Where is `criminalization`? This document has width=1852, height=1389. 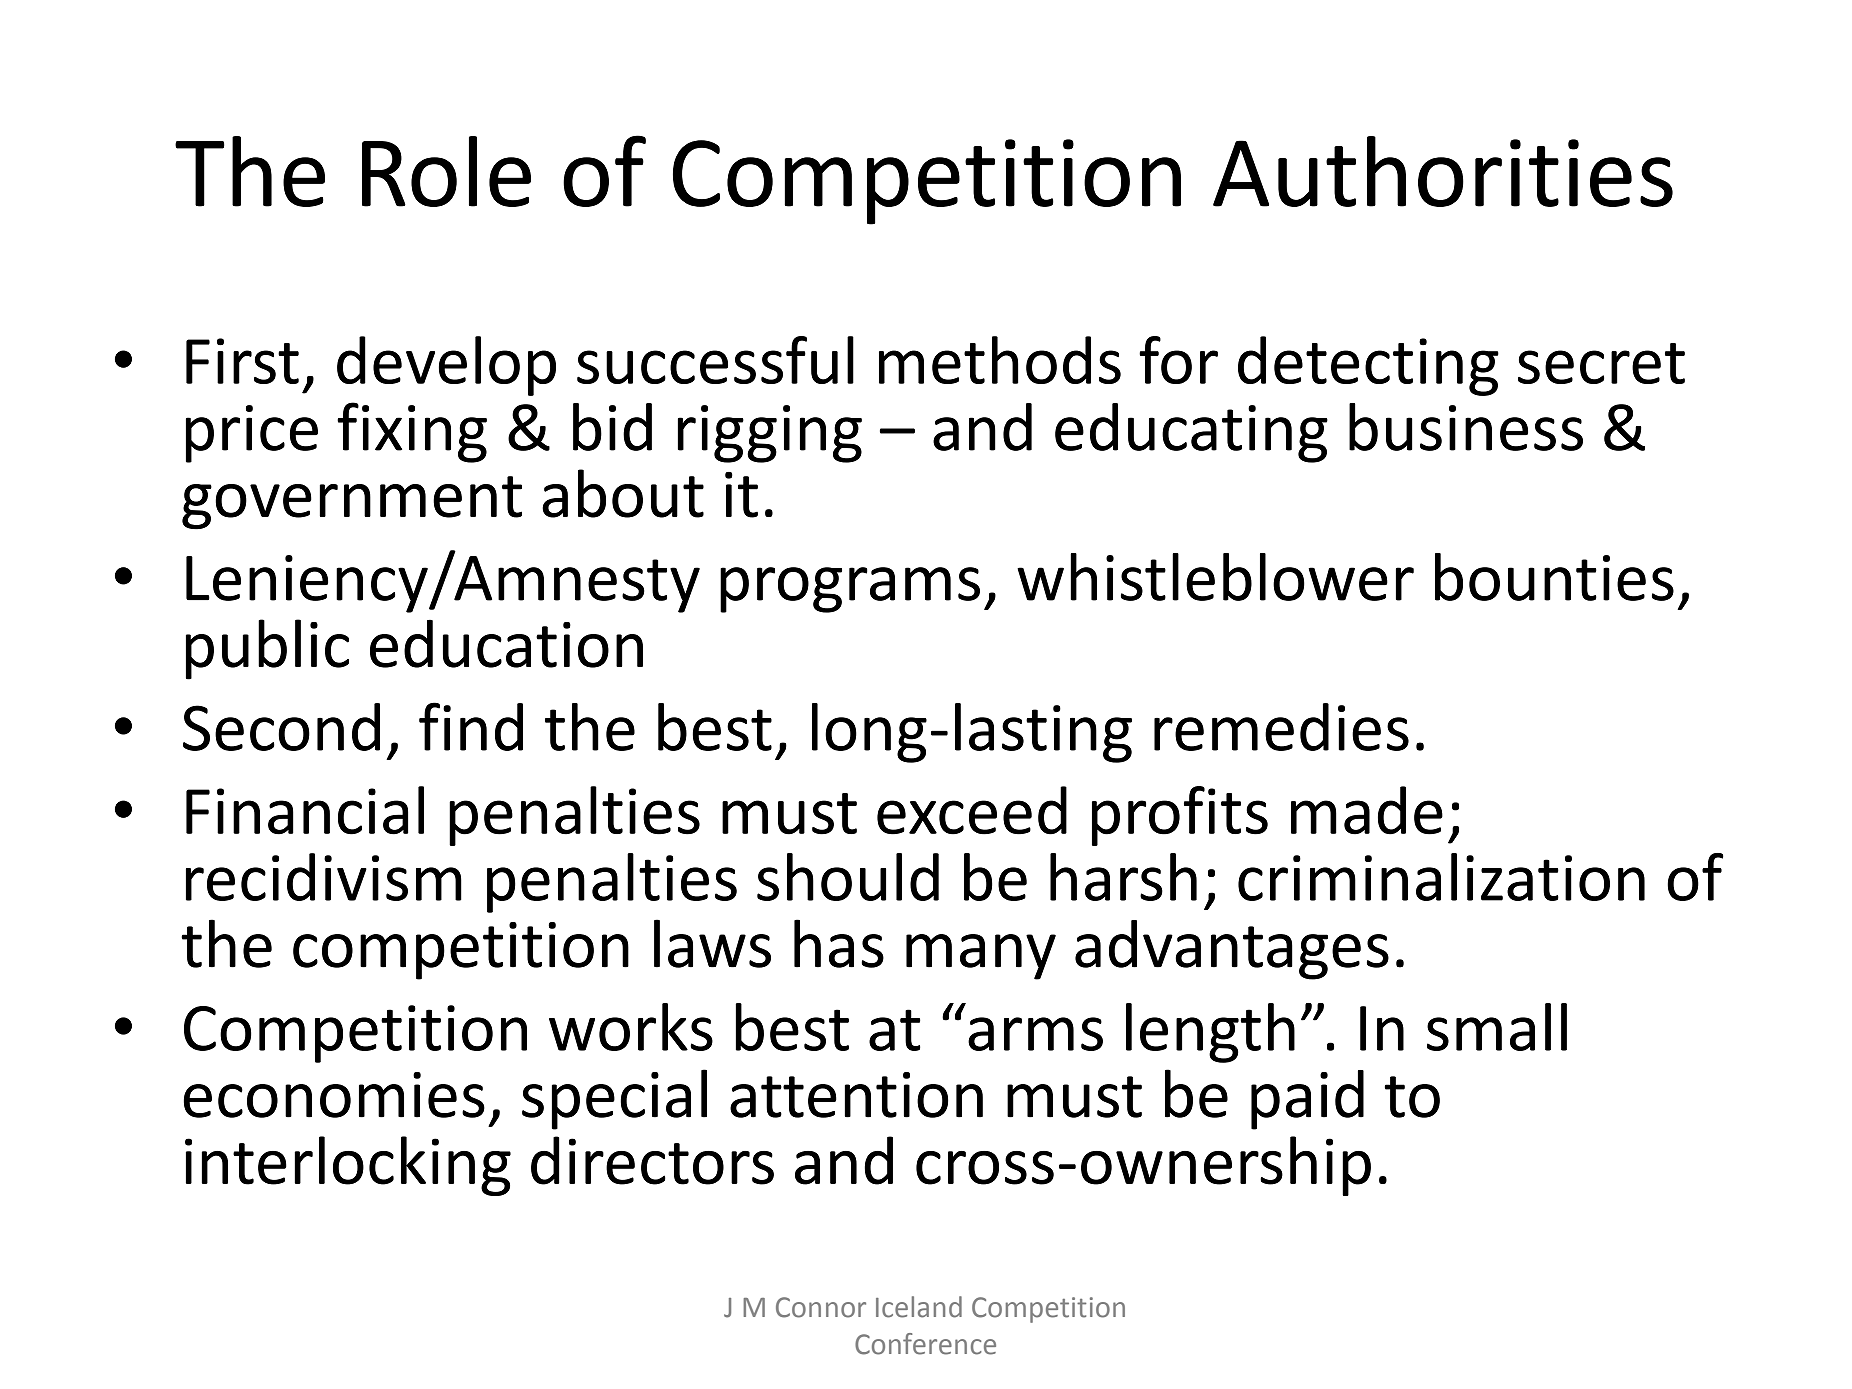 criminalization is located at coordinates (1441, 877).
